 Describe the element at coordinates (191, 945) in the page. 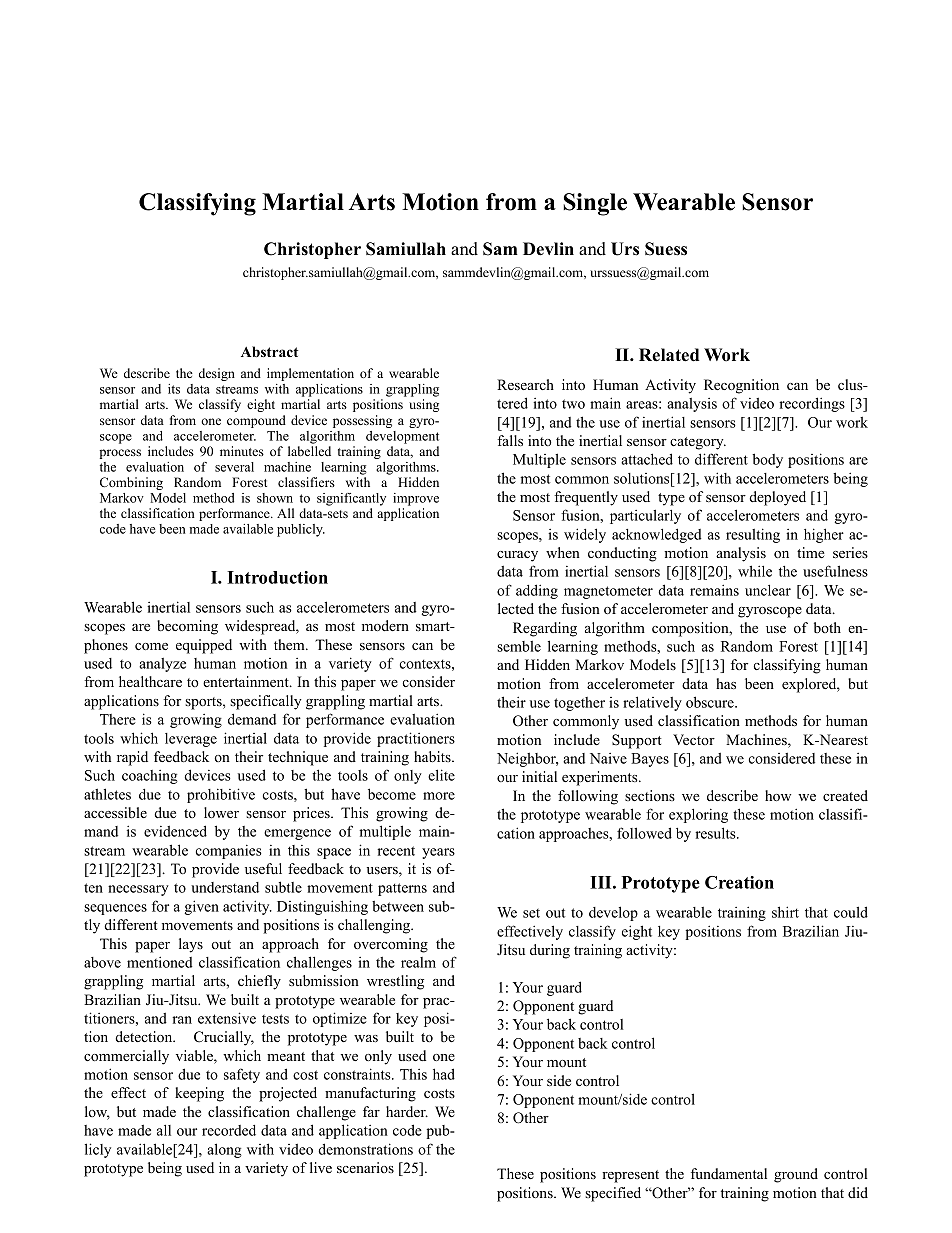

I see `lays` at that location.
